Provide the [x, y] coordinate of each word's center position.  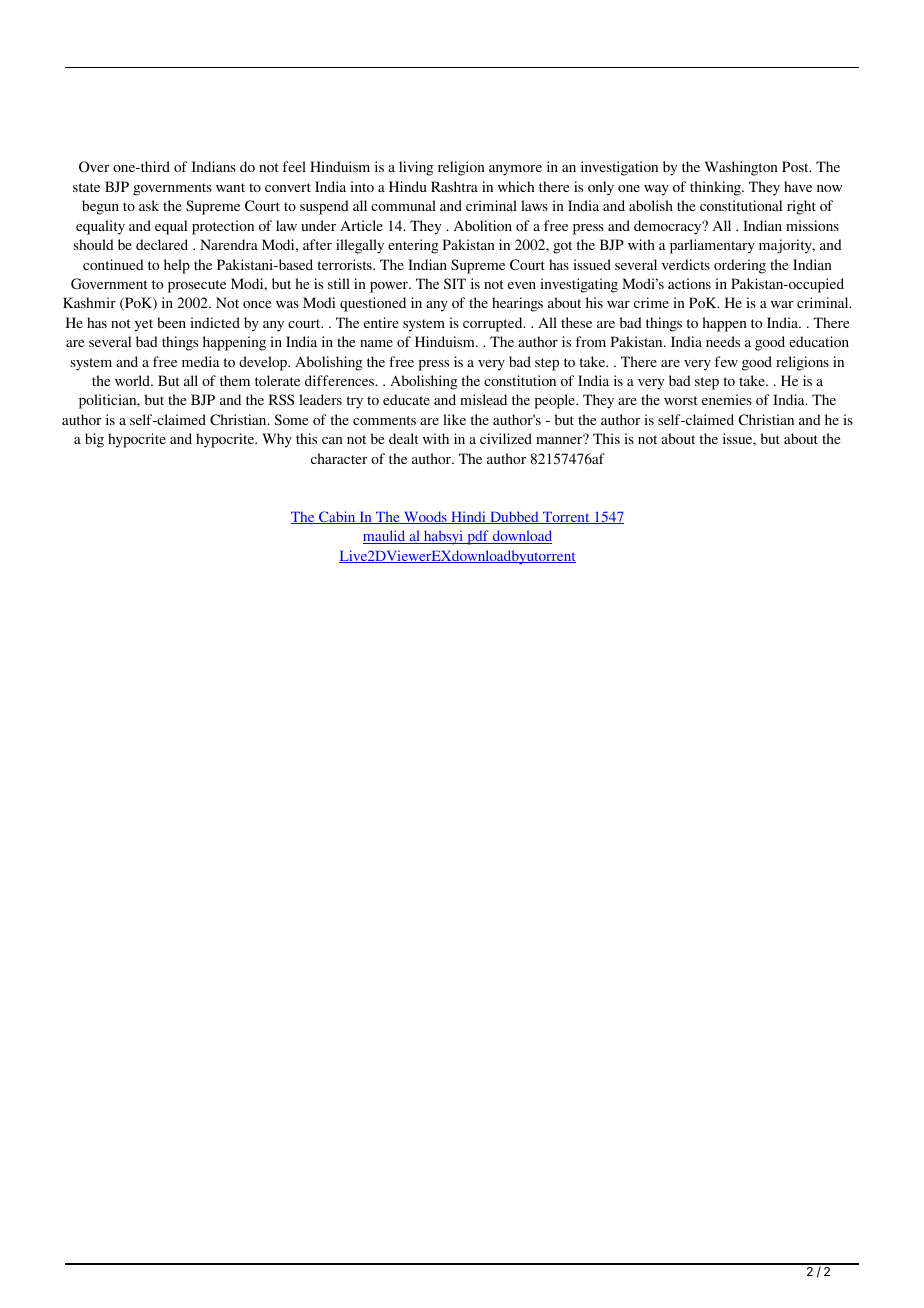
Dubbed [514, 517]
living [416, 168]
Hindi [468, 517]
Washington [741, 168]
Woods [425, 517]
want [230, 187]
